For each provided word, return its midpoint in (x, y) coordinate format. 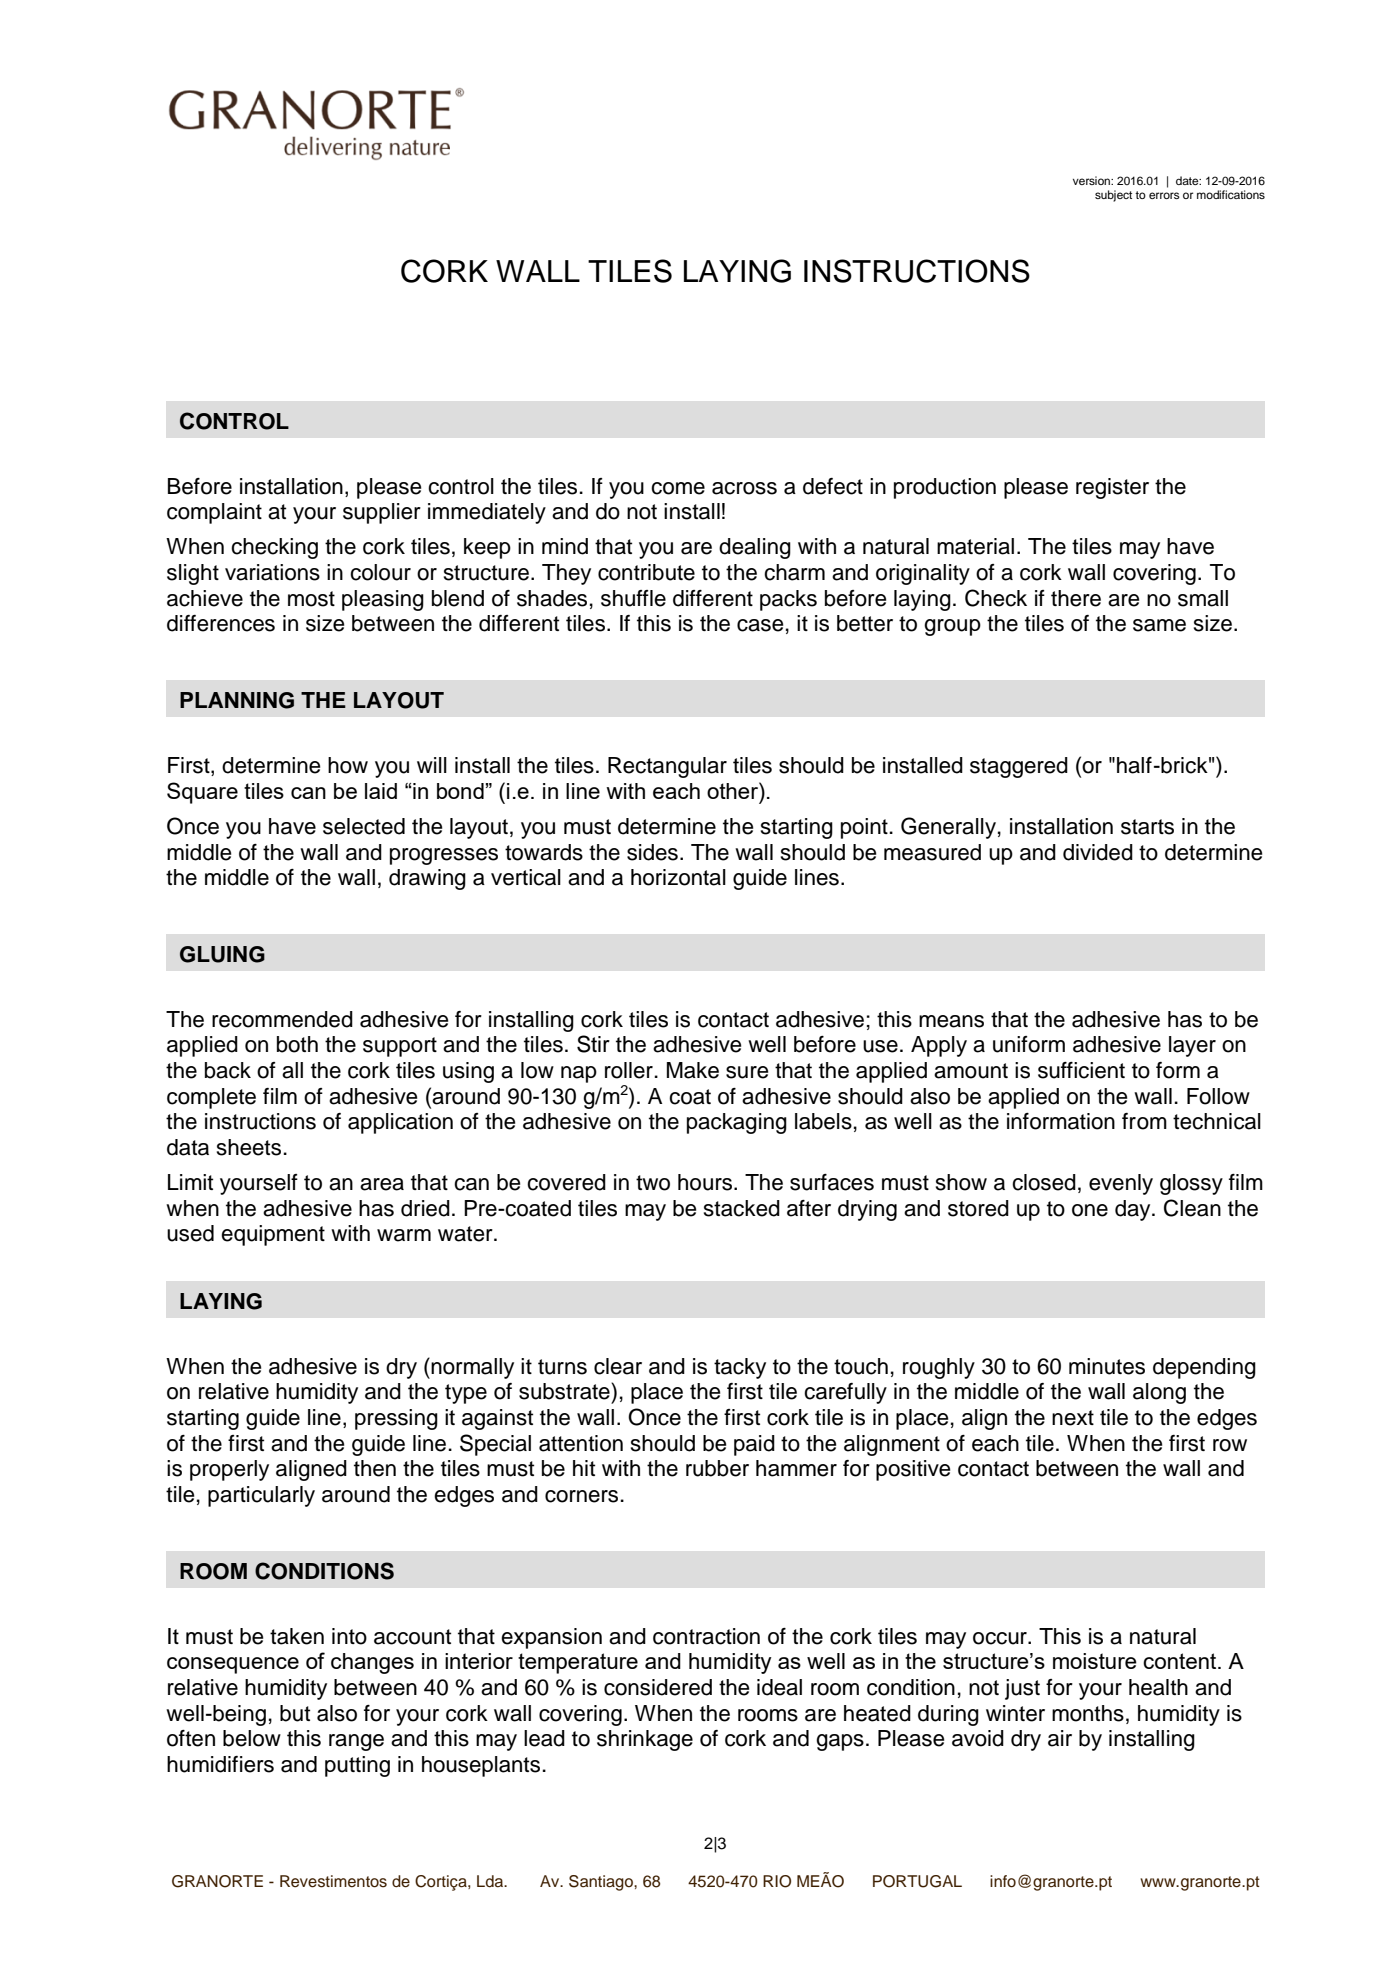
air (1060, 1738)
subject (1113, 196)
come (678, 488)
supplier (382, 513)
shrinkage (645, 1740)
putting (357, 1766)
